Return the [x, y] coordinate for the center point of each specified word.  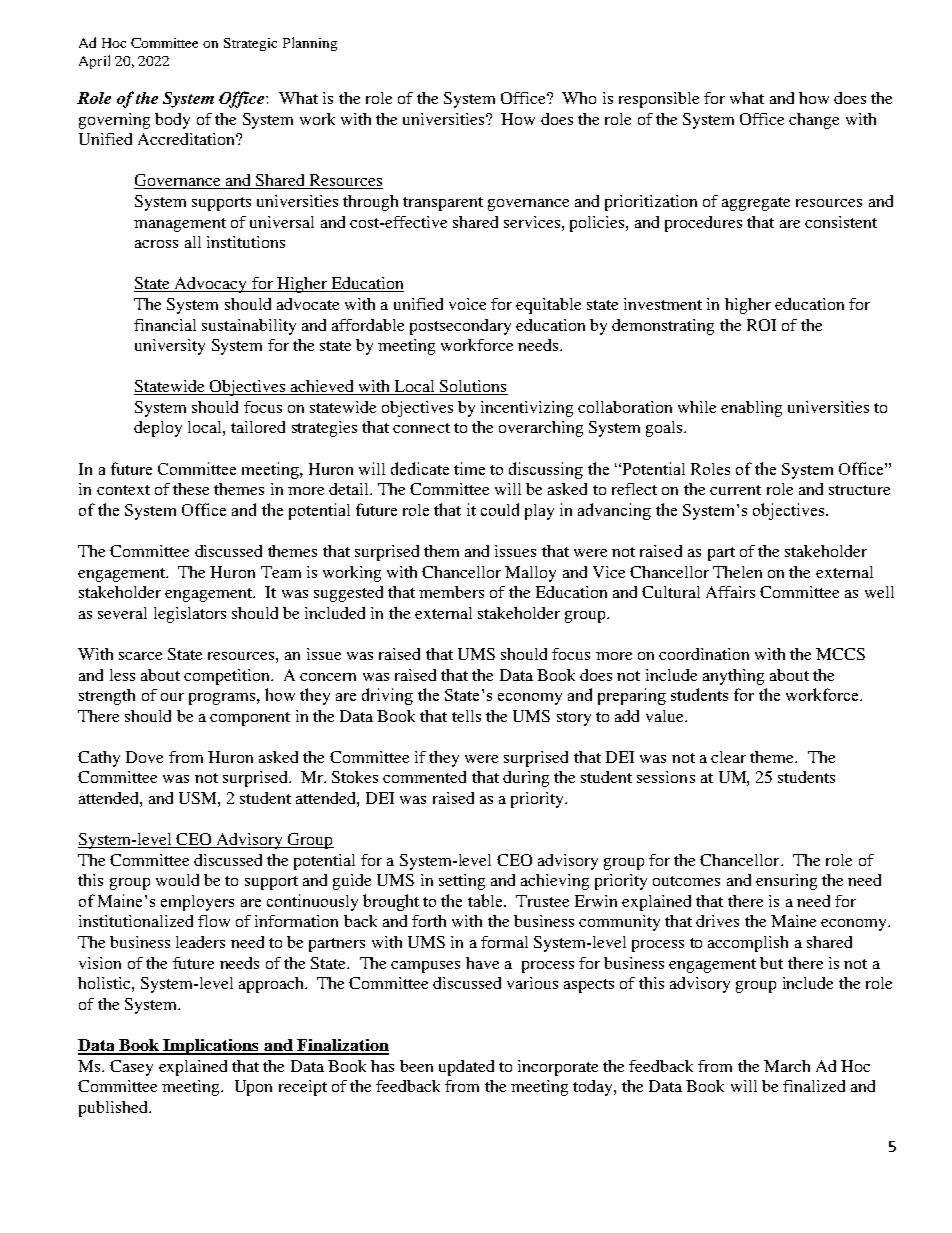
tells [466, 716]
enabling [751, 409]
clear [728, 757]
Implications [211, 1047]
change [814, 121]
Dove [144, 757]
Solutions [473, 387]
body [172, 121]
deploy [158, 429]
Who [579, 98]
